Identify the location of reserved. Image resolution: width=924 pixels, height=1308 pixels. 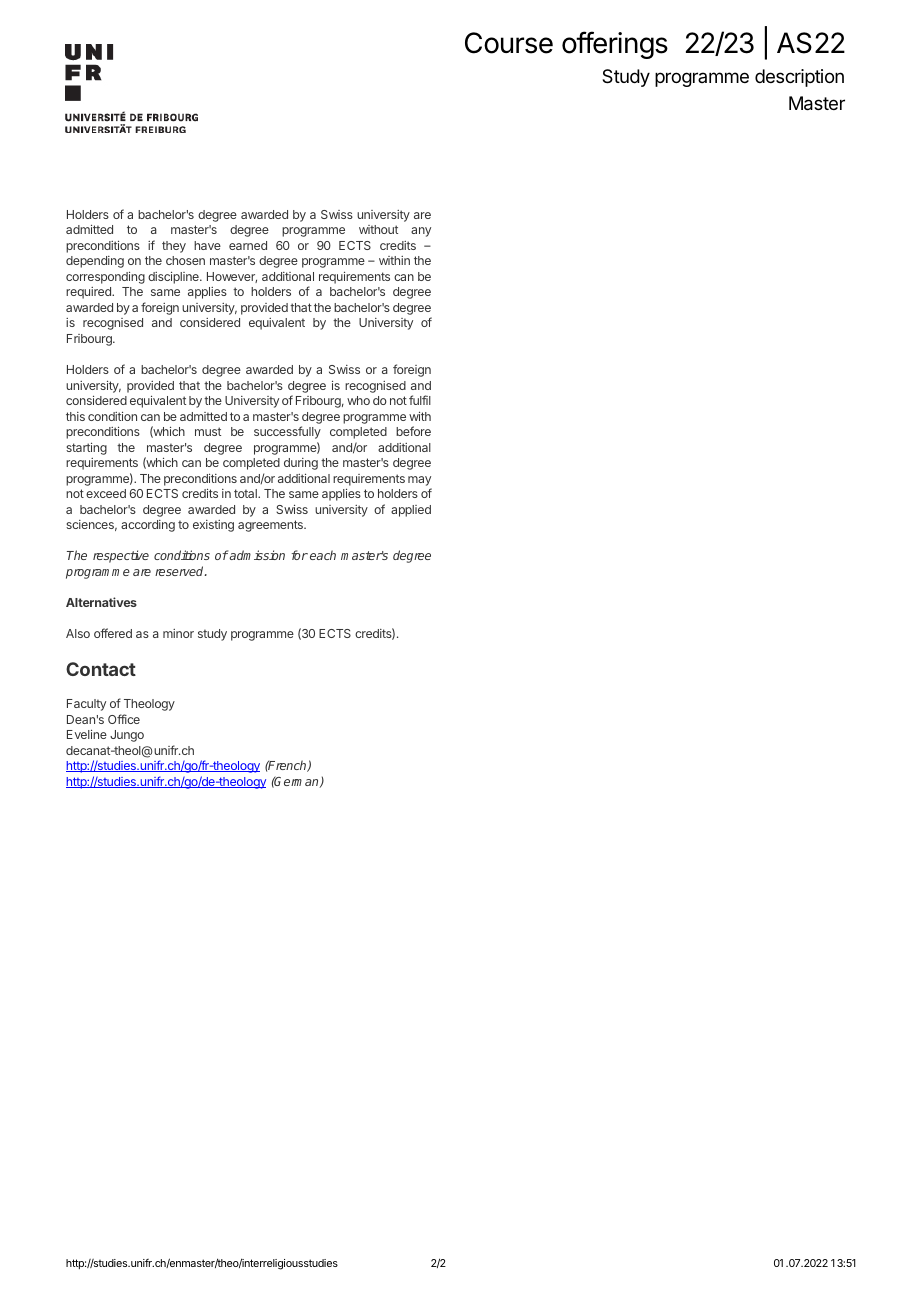
(180, 571).
